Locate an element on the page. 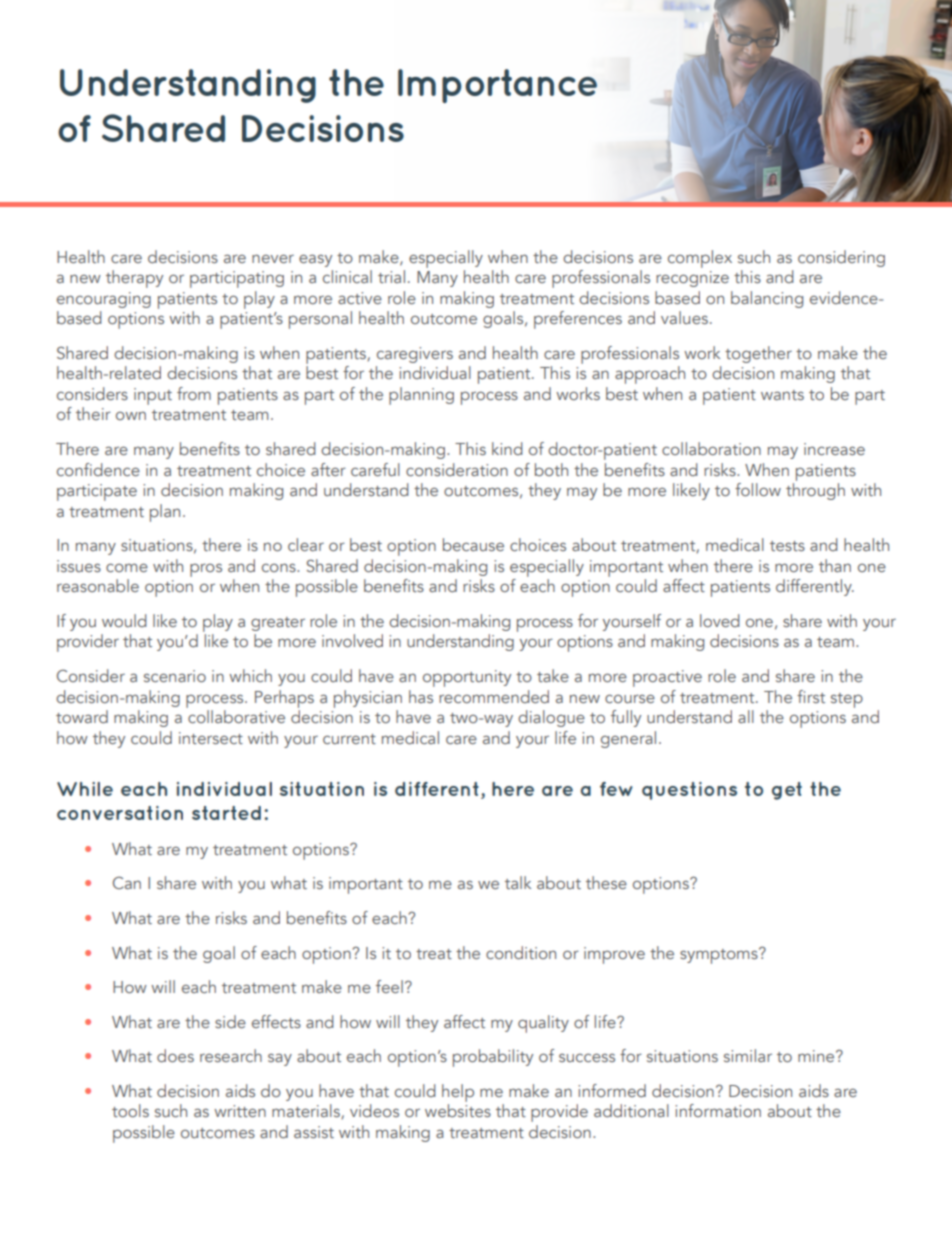 Image resolution: width=952 pixels, height=1233 pixels. Importance is located at coordinates (497, 86).
